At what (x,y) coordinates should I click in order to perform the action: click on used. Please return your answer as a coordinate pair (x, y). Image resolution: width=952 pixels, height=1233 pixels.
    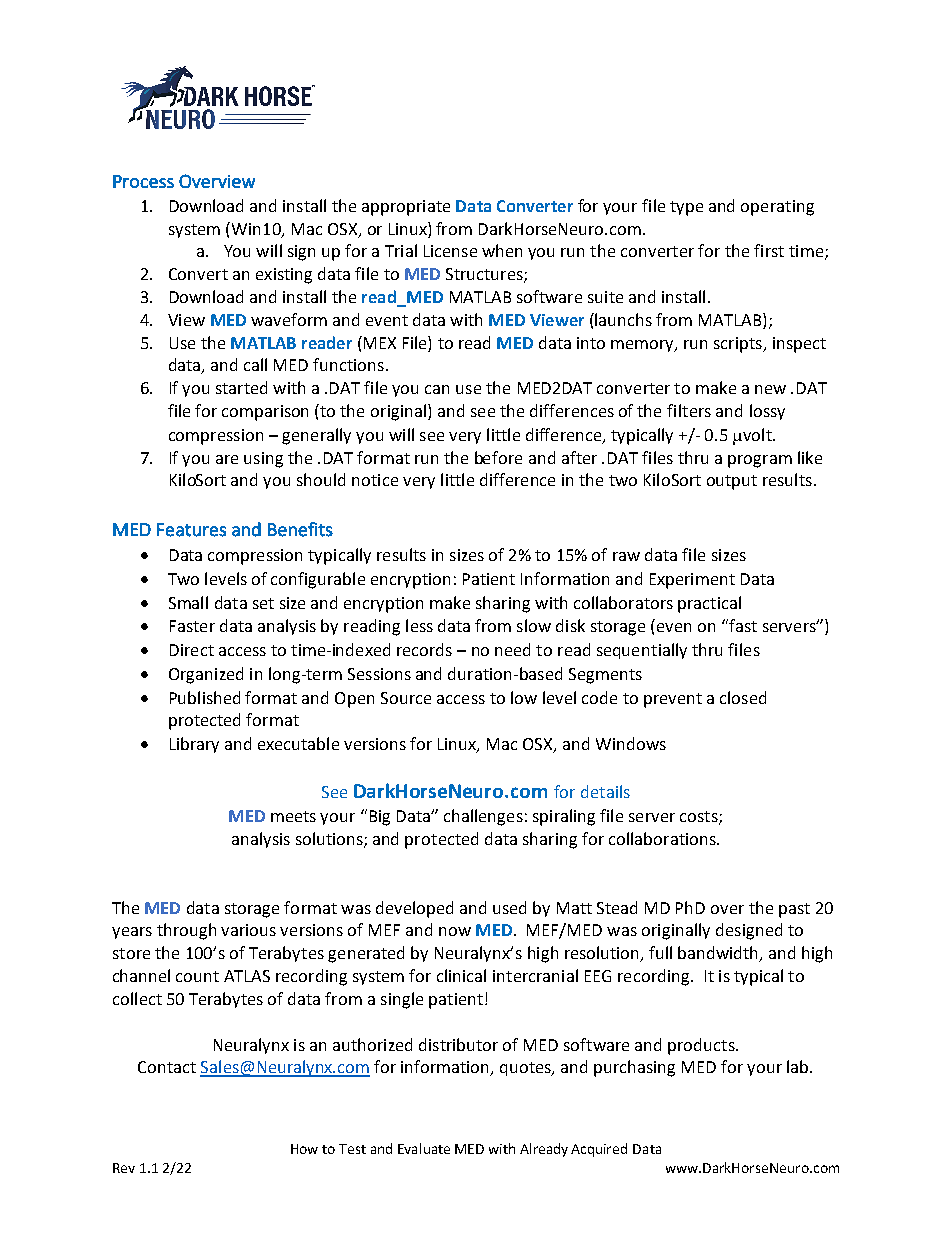
    Looking at the image, I should click on (509, 907).
